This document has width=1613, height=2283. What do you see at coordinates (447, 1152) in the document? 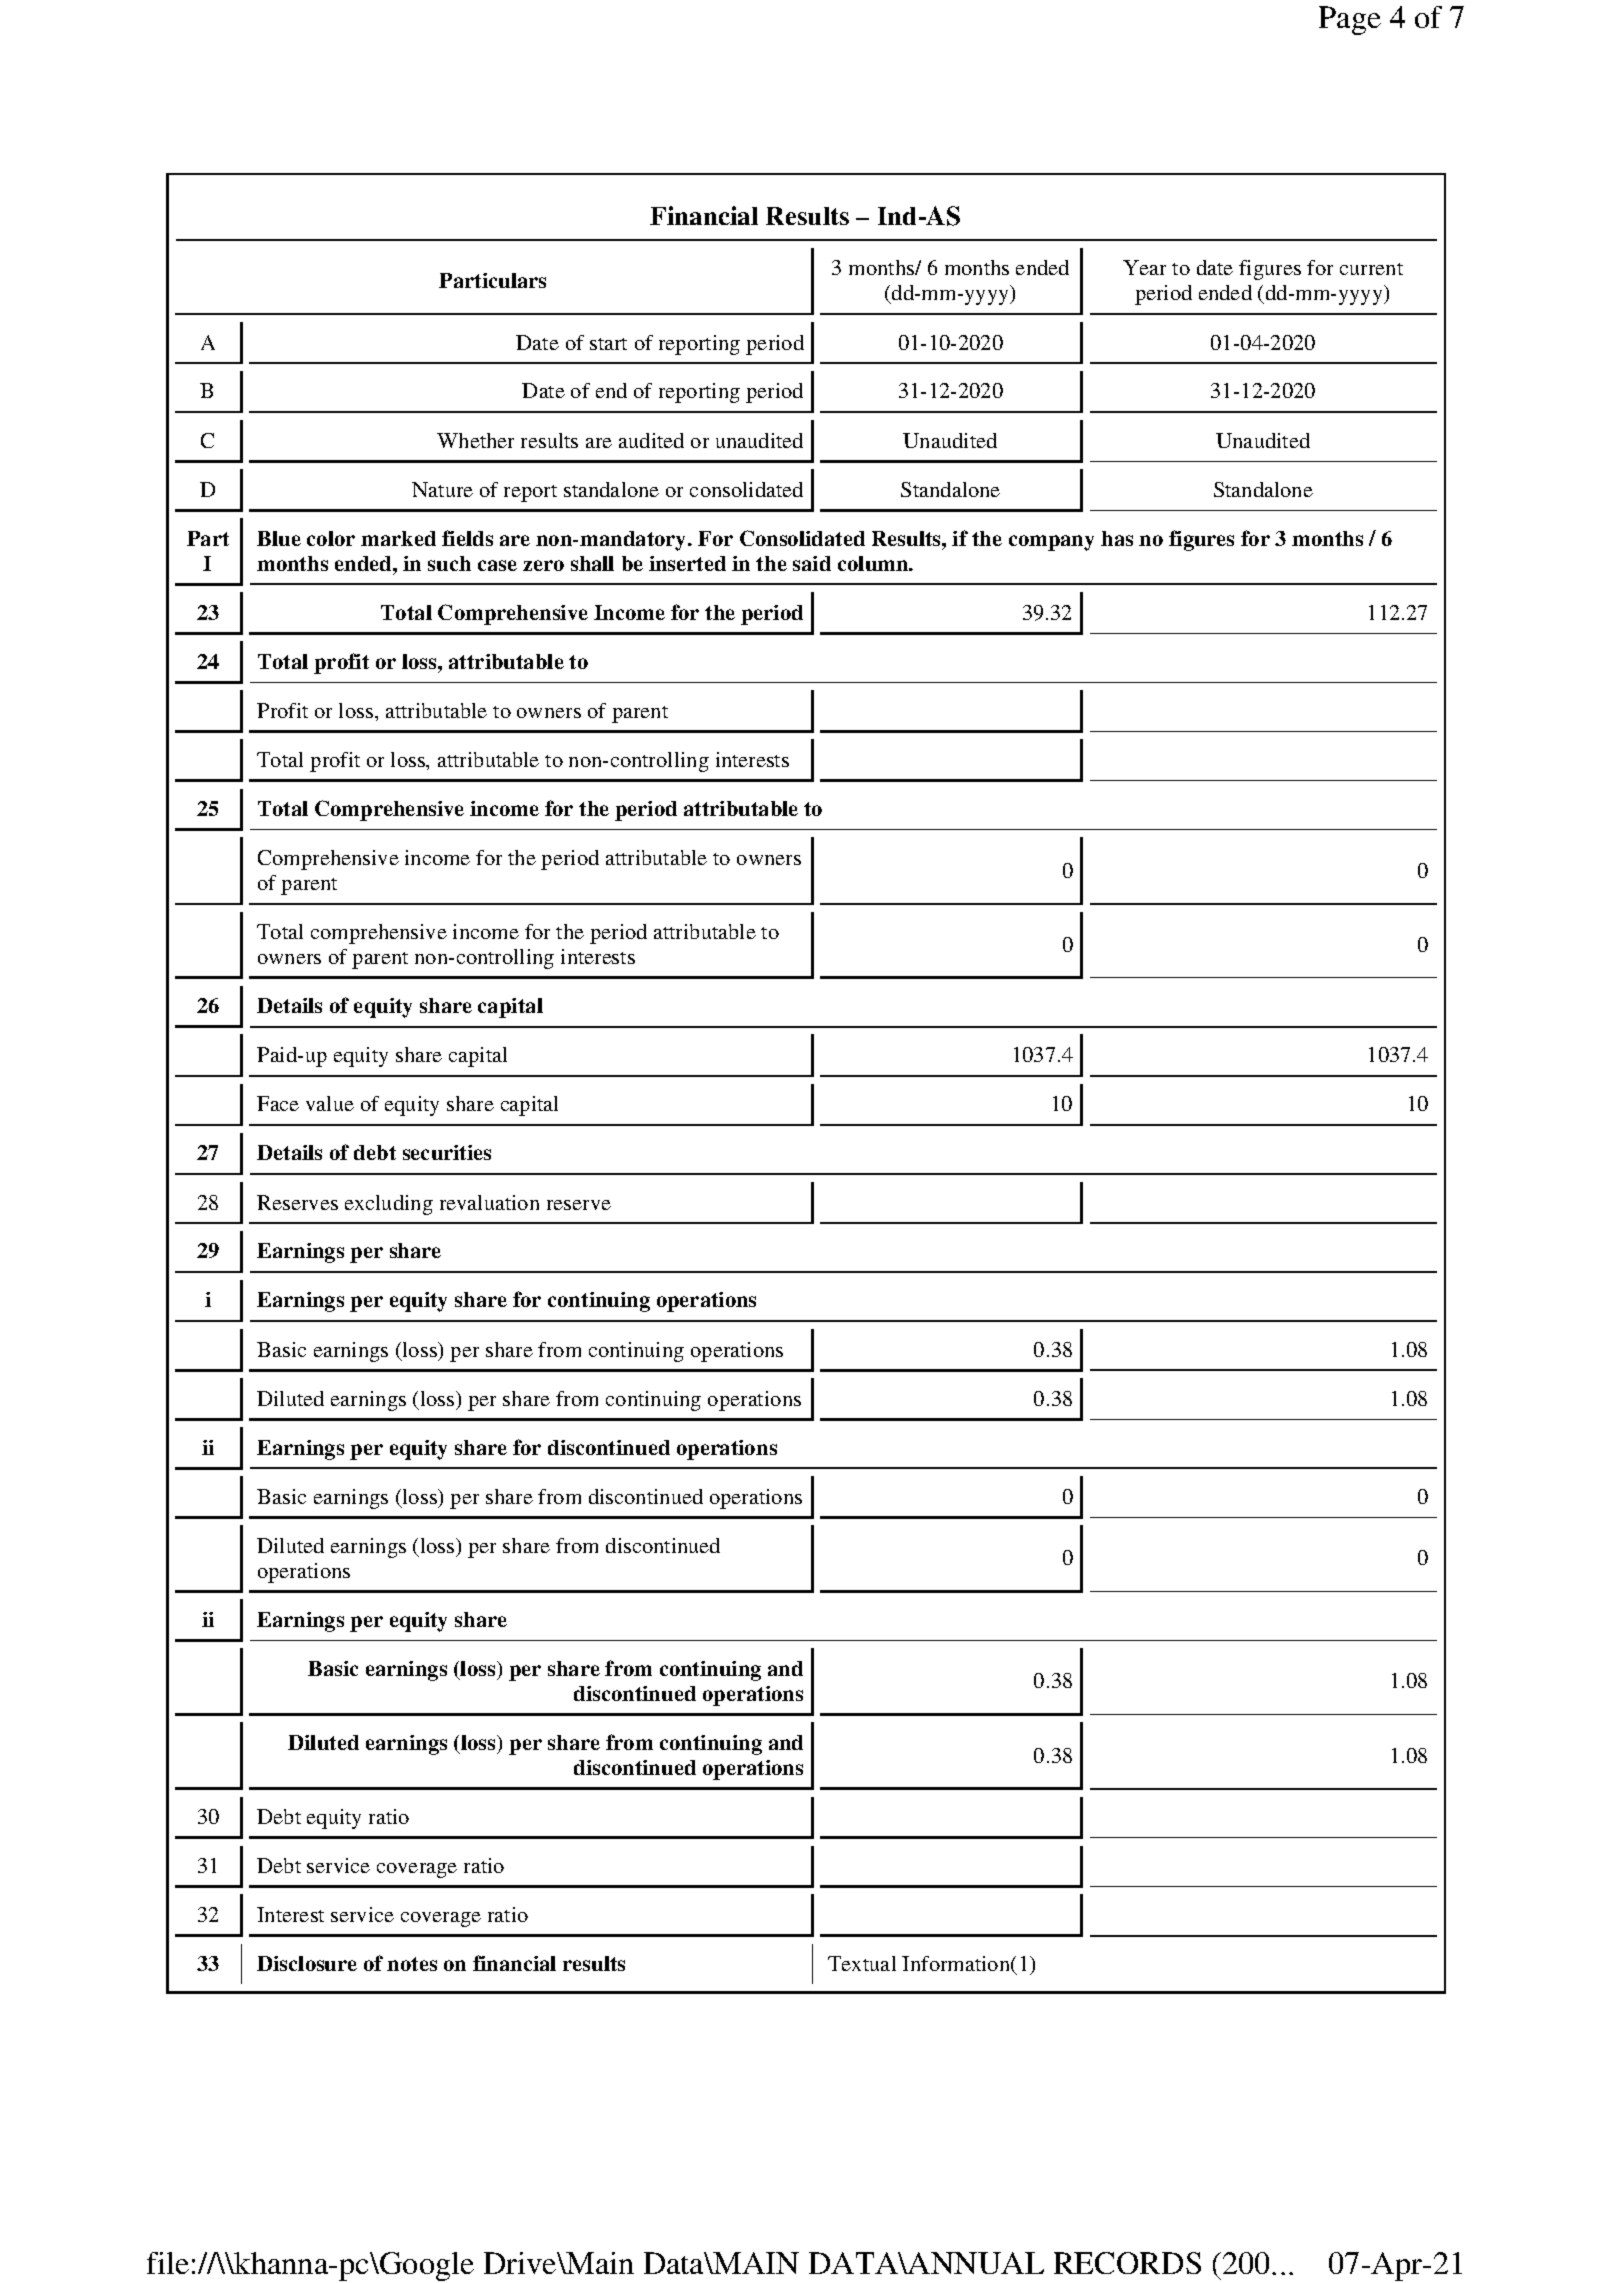
I see `securities` at bounding box center [447, 1152].
